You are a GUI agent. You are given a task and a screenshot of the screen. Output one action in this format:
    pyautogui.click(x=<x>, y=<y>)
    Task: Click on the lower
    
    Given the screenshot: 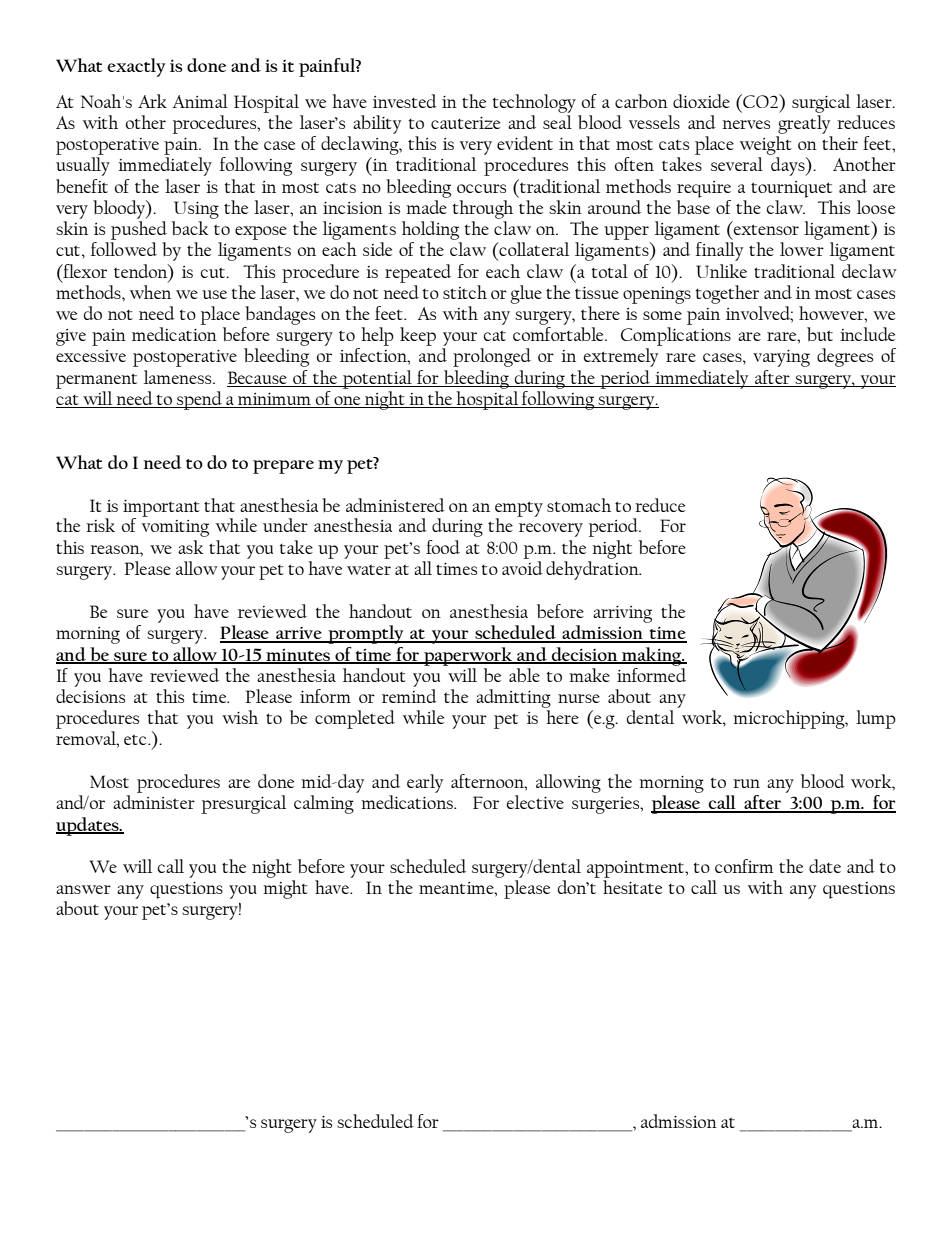 What is the action you would take?
    pyautogui.click(x=802, y=249)
